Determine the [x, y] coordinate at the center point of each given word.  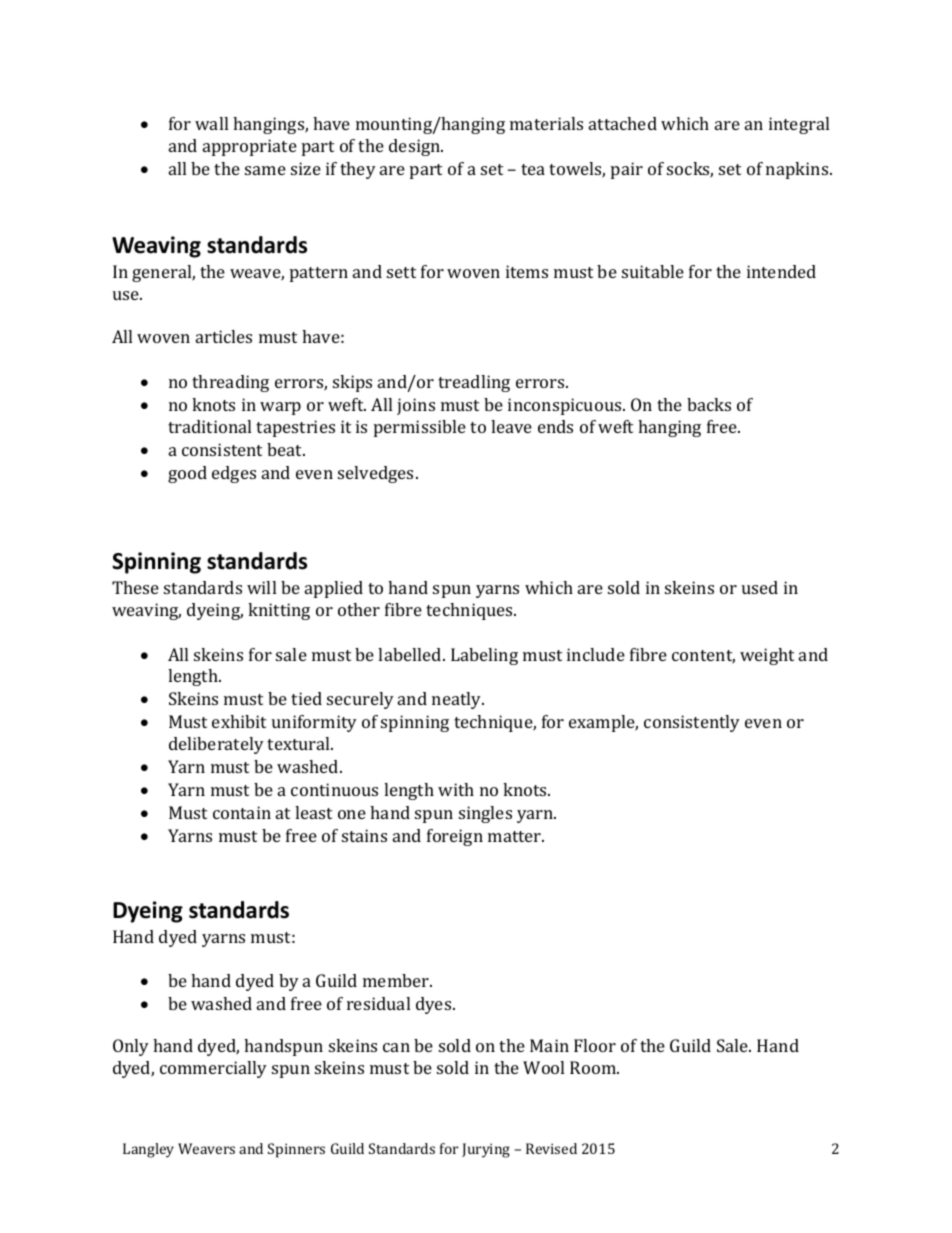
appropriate [250, 147]
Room [594, 1067]
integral [799, 125]
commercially [213, 1069]
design [416, 147]
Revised [551, 1148]
